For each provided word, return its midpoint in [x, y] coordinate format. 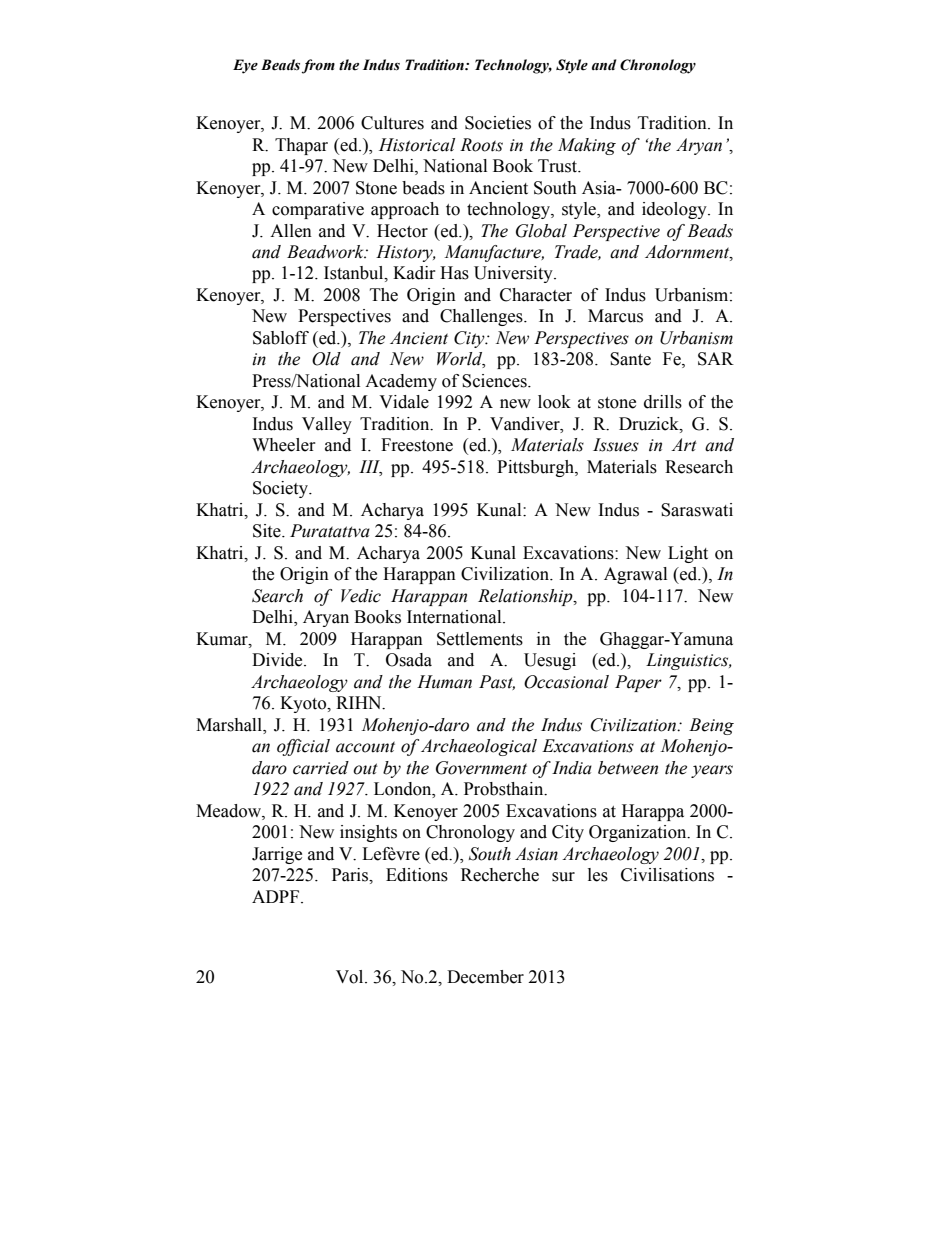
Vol [351, 977]
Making [587, 146]
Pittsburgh [536, 468]
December [485, 977]
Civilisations [667, 875]
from [318, 66]
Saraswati [697, 510]
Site [268, 531]
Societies [498, 123]
